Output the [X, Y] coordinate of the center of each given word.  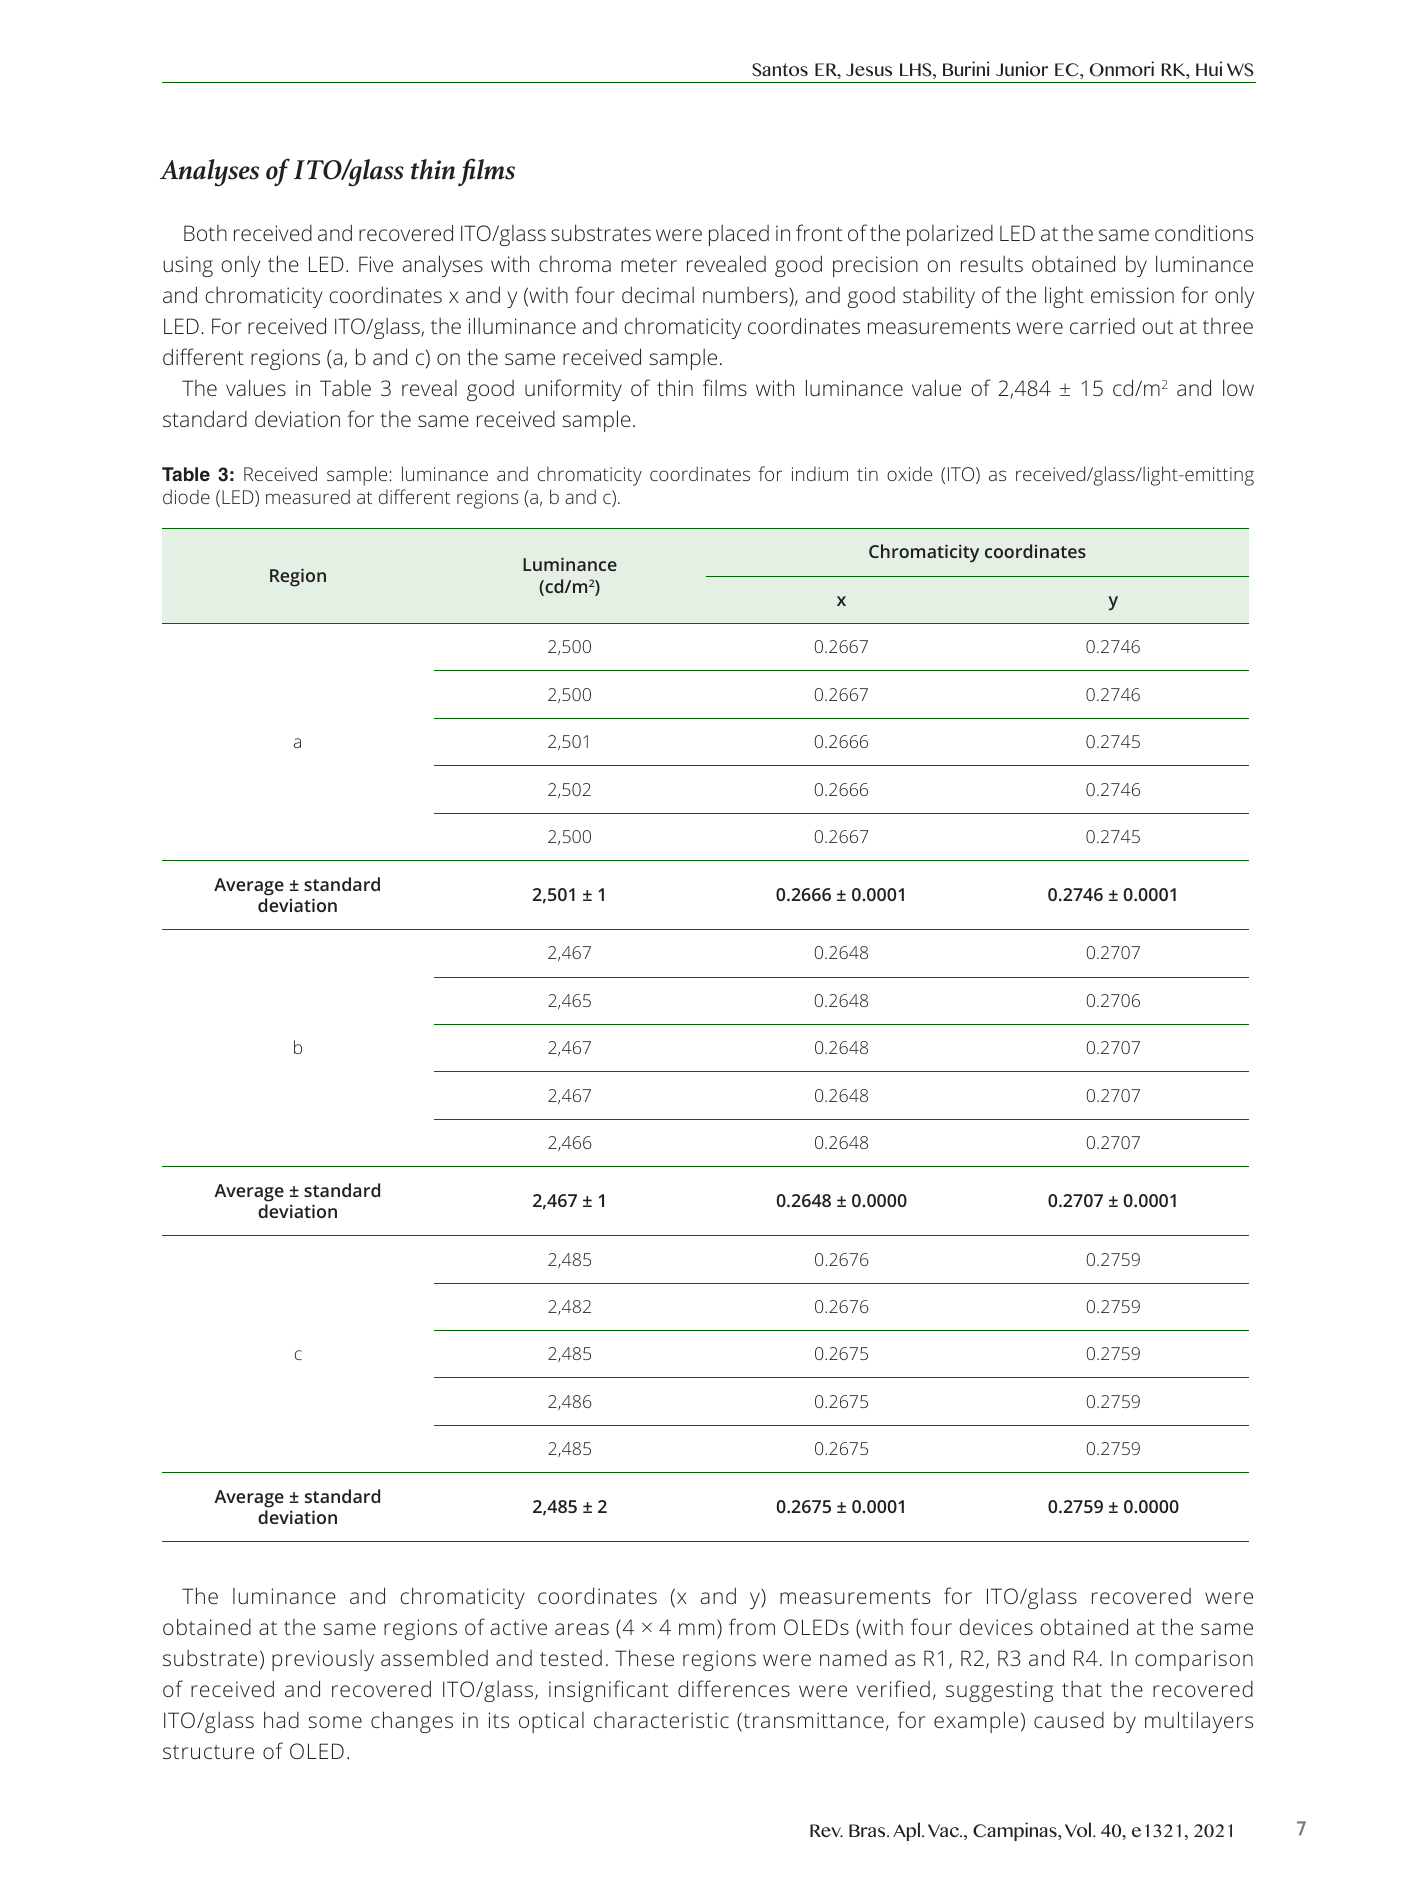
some [335, 1722]
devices [996, 1627]
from [752, 1626]
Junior [1022, 68]
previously [323, 1660]
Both [205, 233]
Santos [780, 70]
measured [308, 496]
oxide [909, 473]
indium [820, 473]
